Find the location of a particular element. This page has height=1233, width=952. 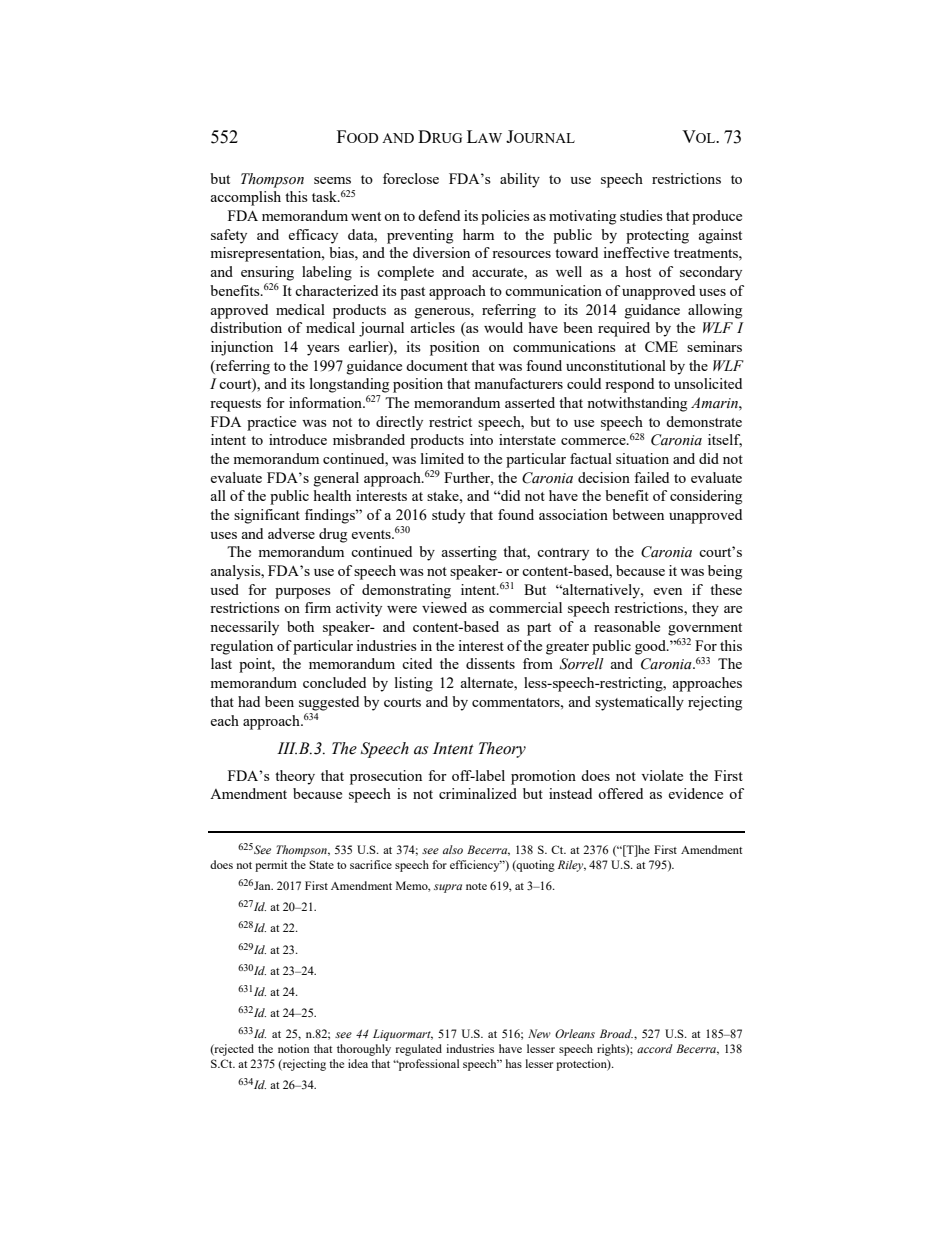

viewed is located at coordinates (444, 607).
